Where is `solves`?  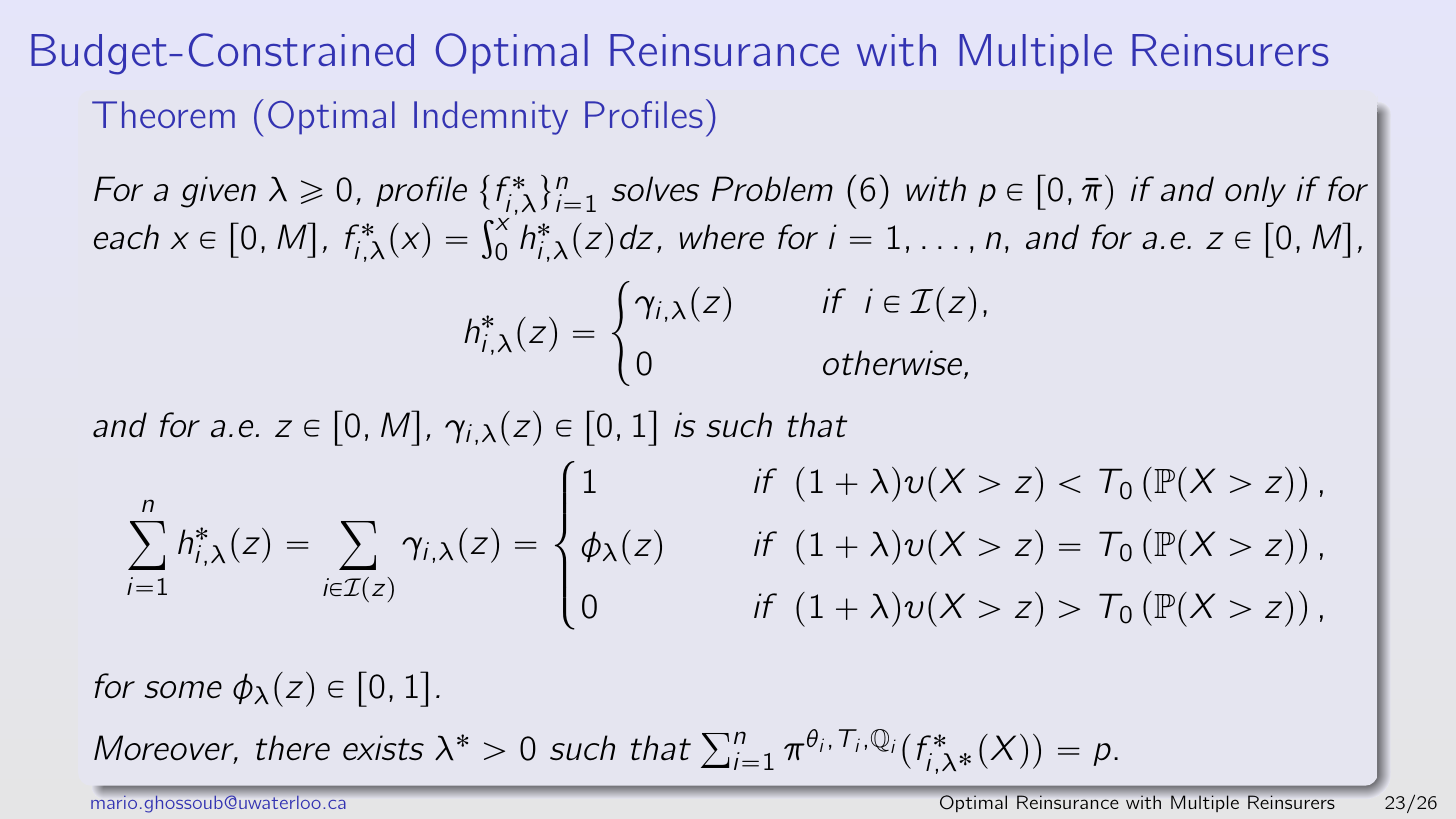 solves is located at coordinates (655, 189).
